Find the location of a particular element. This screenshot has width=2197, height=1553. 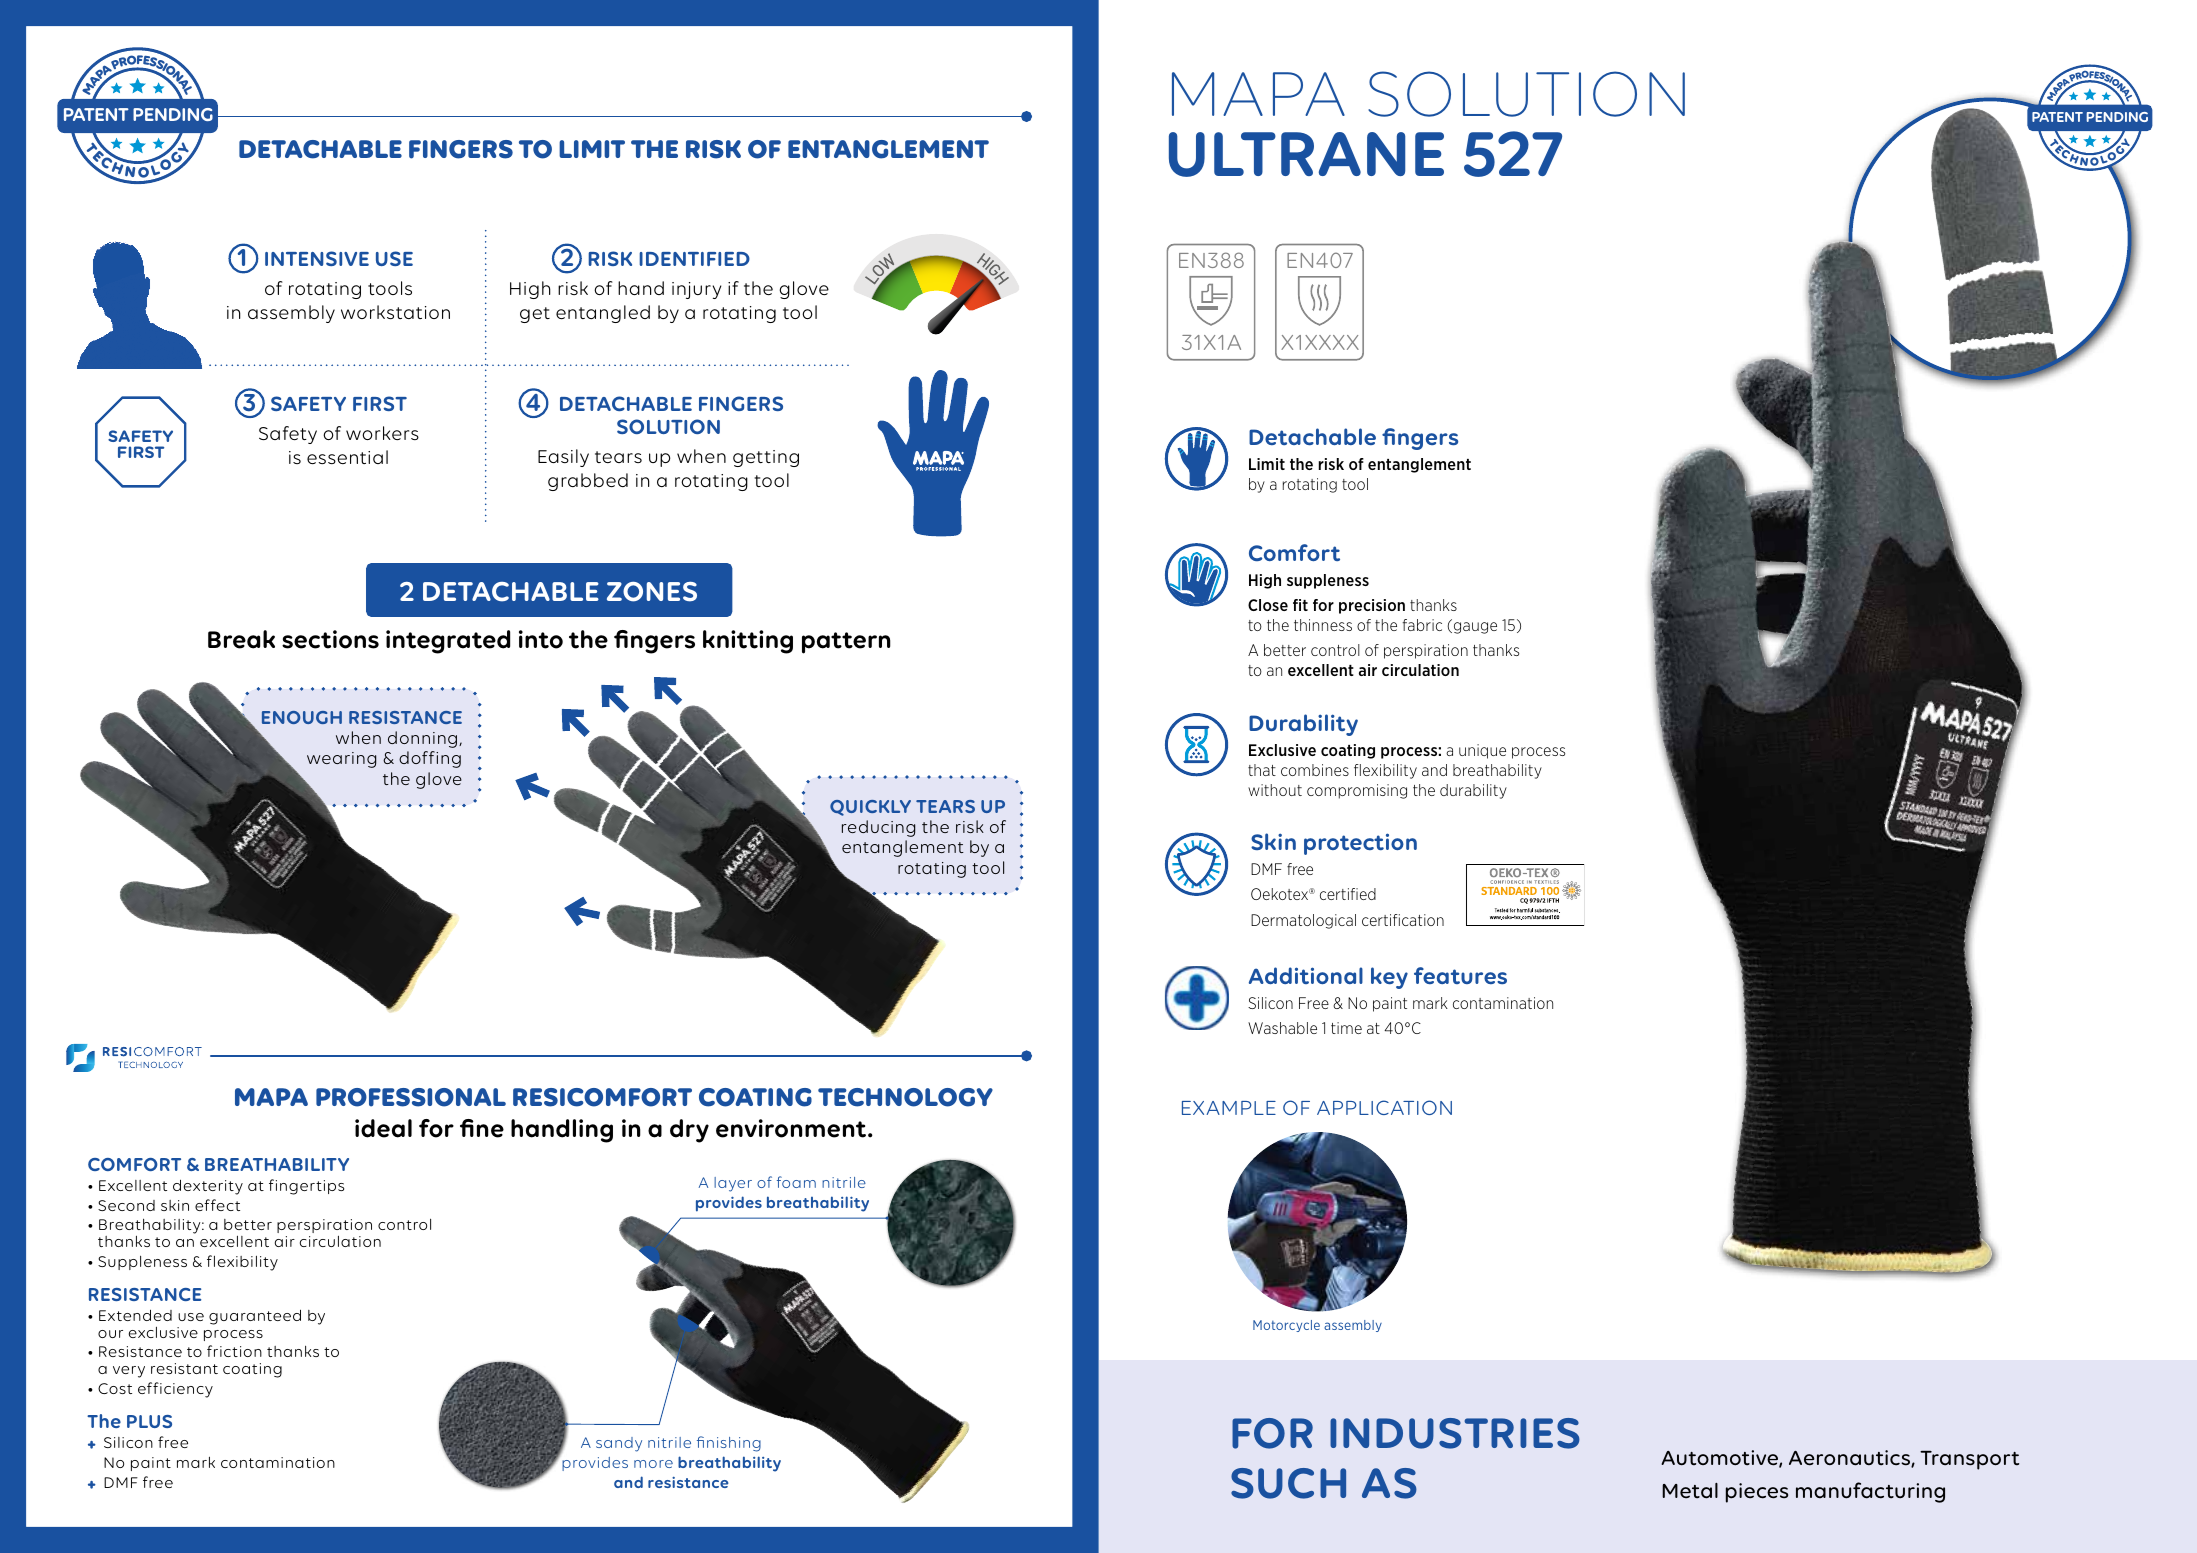

wearing is located at coordinates (341, 760).
